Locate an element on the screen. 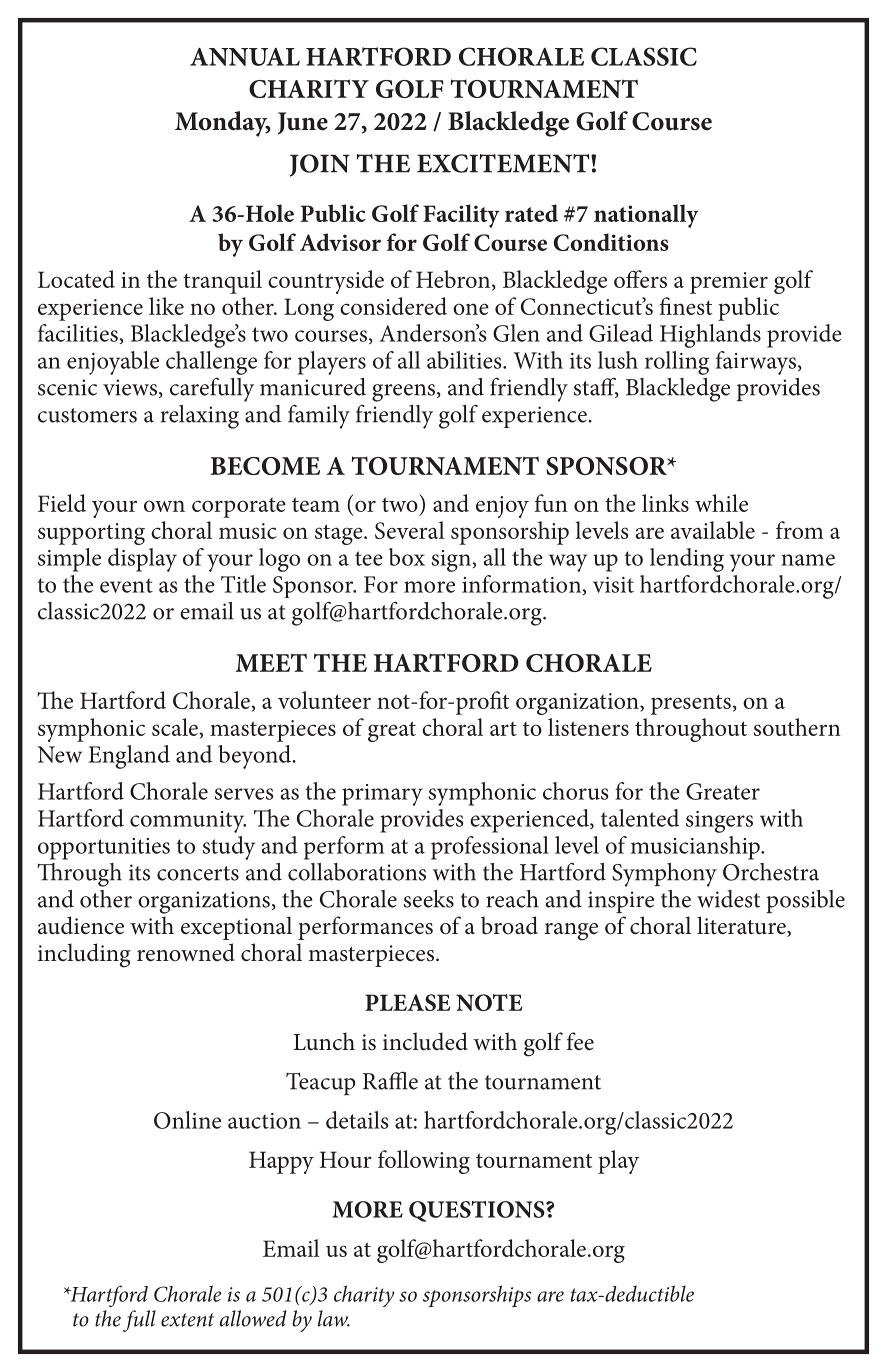 The height and width of the screenshot is (1372, 887). presents is located at coordinates (691, 705).
